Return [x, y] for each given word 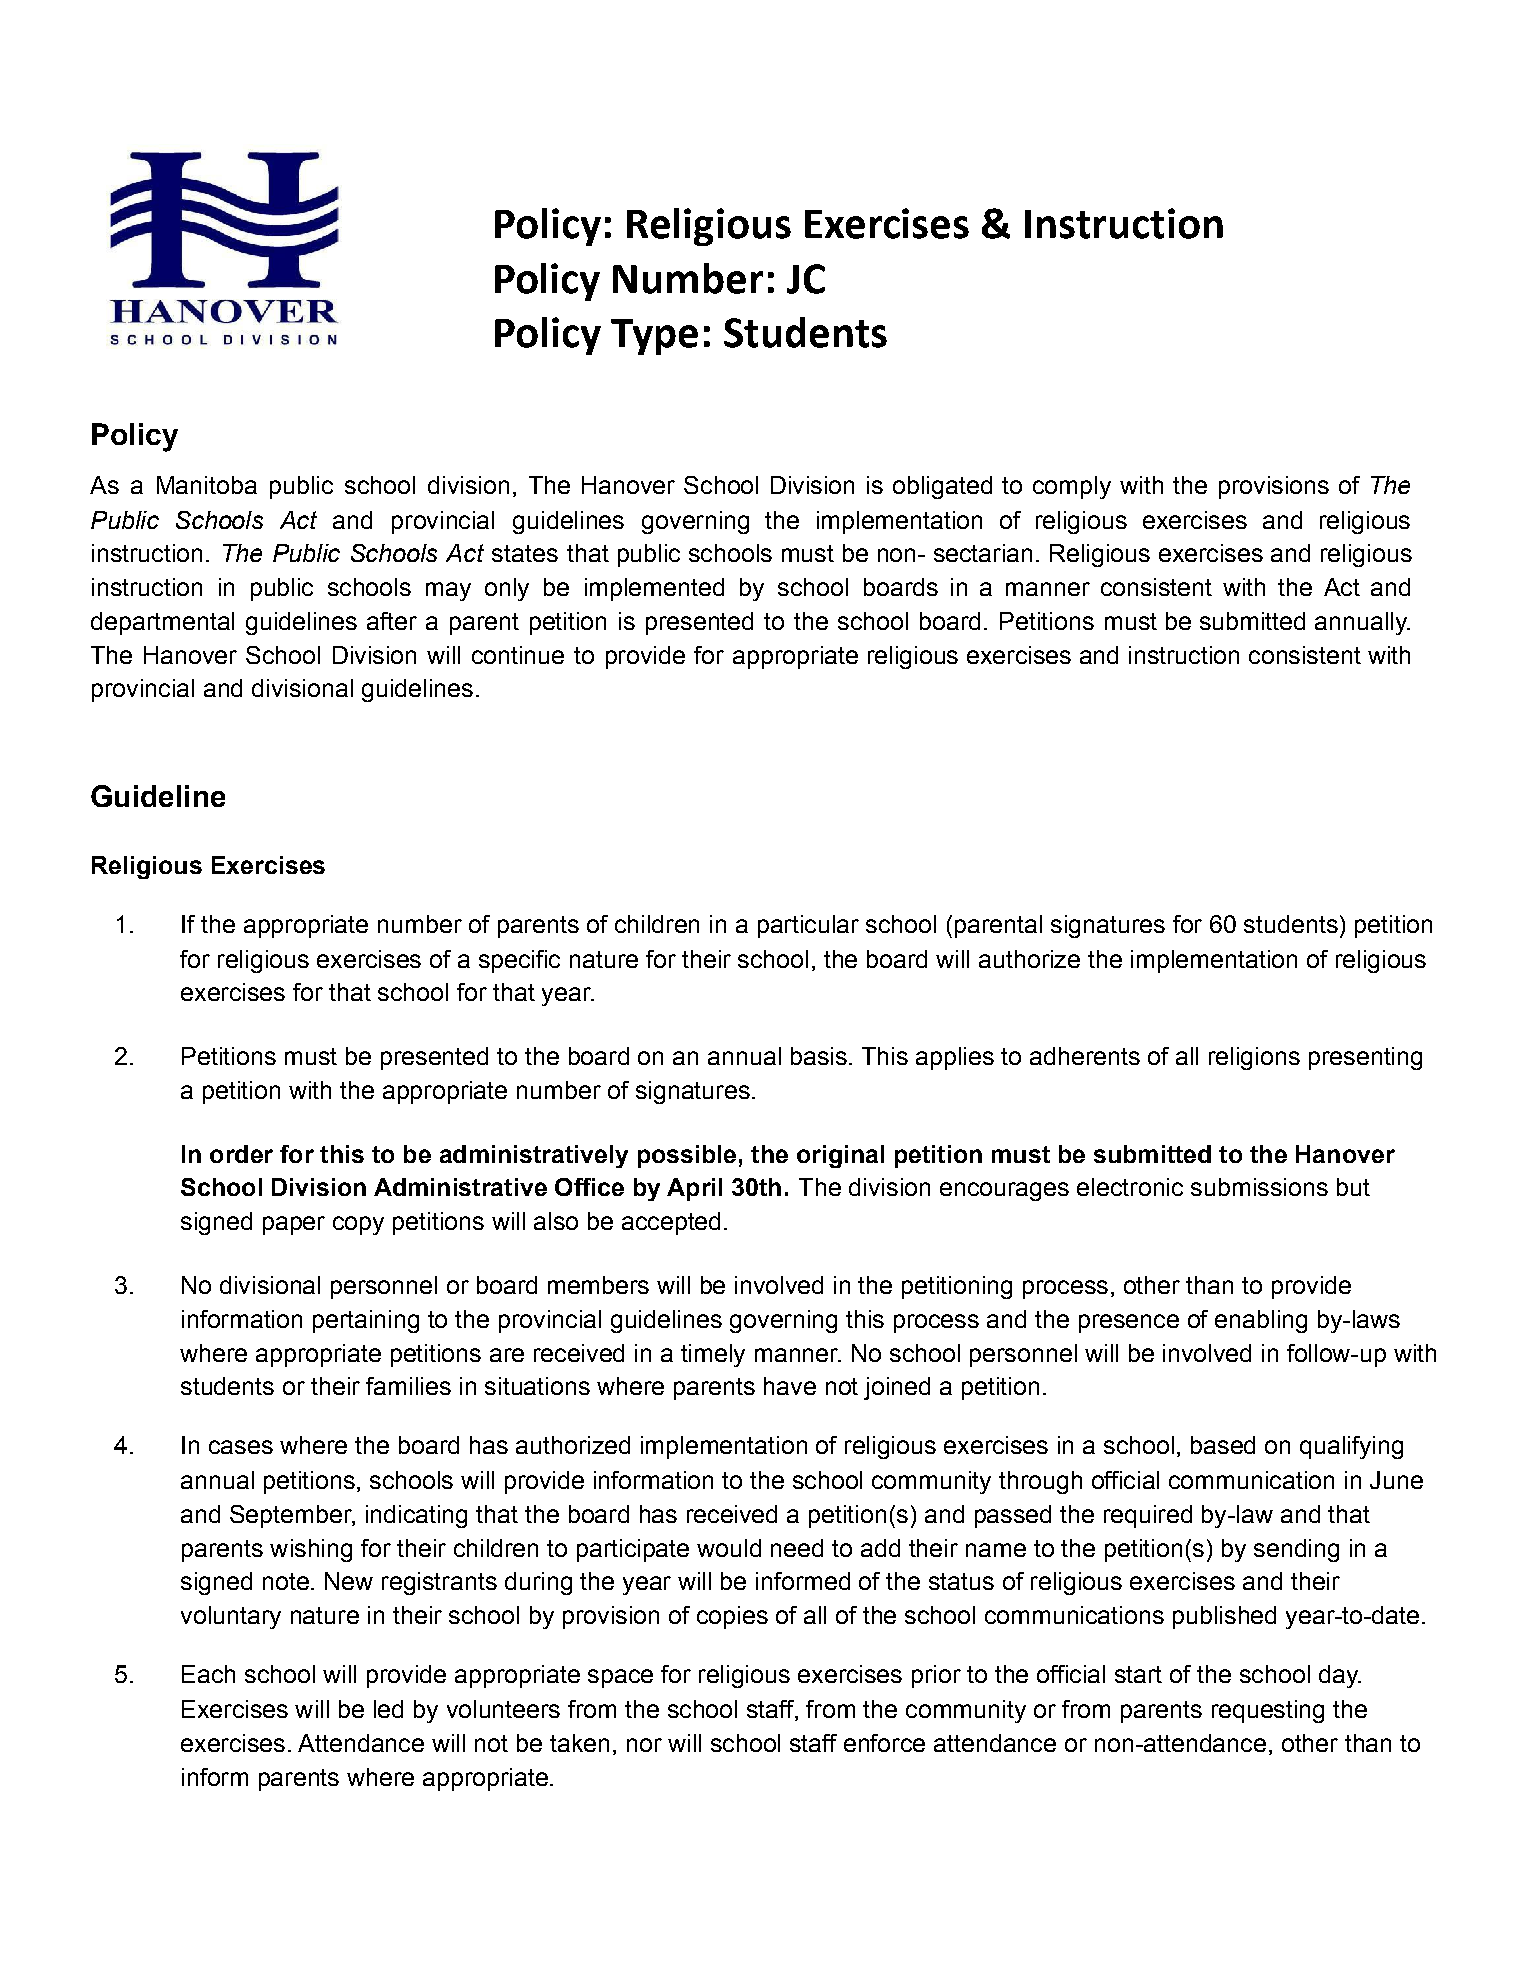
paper [294, 1225]
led [388, 1709]
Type [654, 337]
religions [1254, 1058]
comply [1072, 487]
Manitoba [207, 485]
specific [519, 961]
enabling [1261, 1321]
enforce [884, 1743]
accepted [671, 1223]
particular [808, 926]
